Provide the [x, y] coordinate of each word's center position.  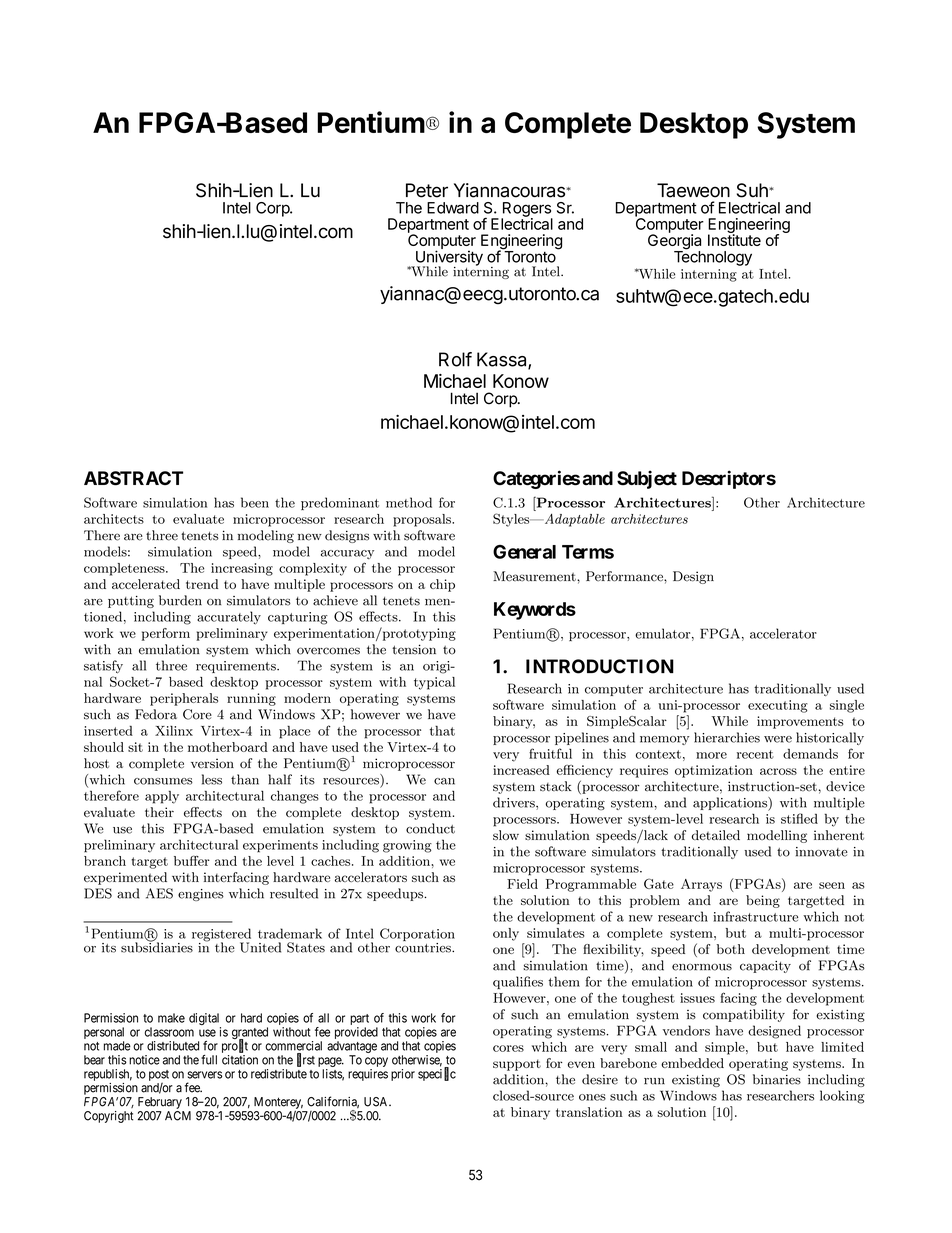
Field [522, 884]
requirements [237, 667]
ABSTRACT [133, 478]
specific [437, 1074]
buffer [192, 860]
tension [414, 649]
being [763, 901]
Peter [427, 190]
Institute [734, 239]
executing [778, 706]
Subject [647, 479]
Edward [453, 208]
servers [204, 1075]
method [409, 502]
